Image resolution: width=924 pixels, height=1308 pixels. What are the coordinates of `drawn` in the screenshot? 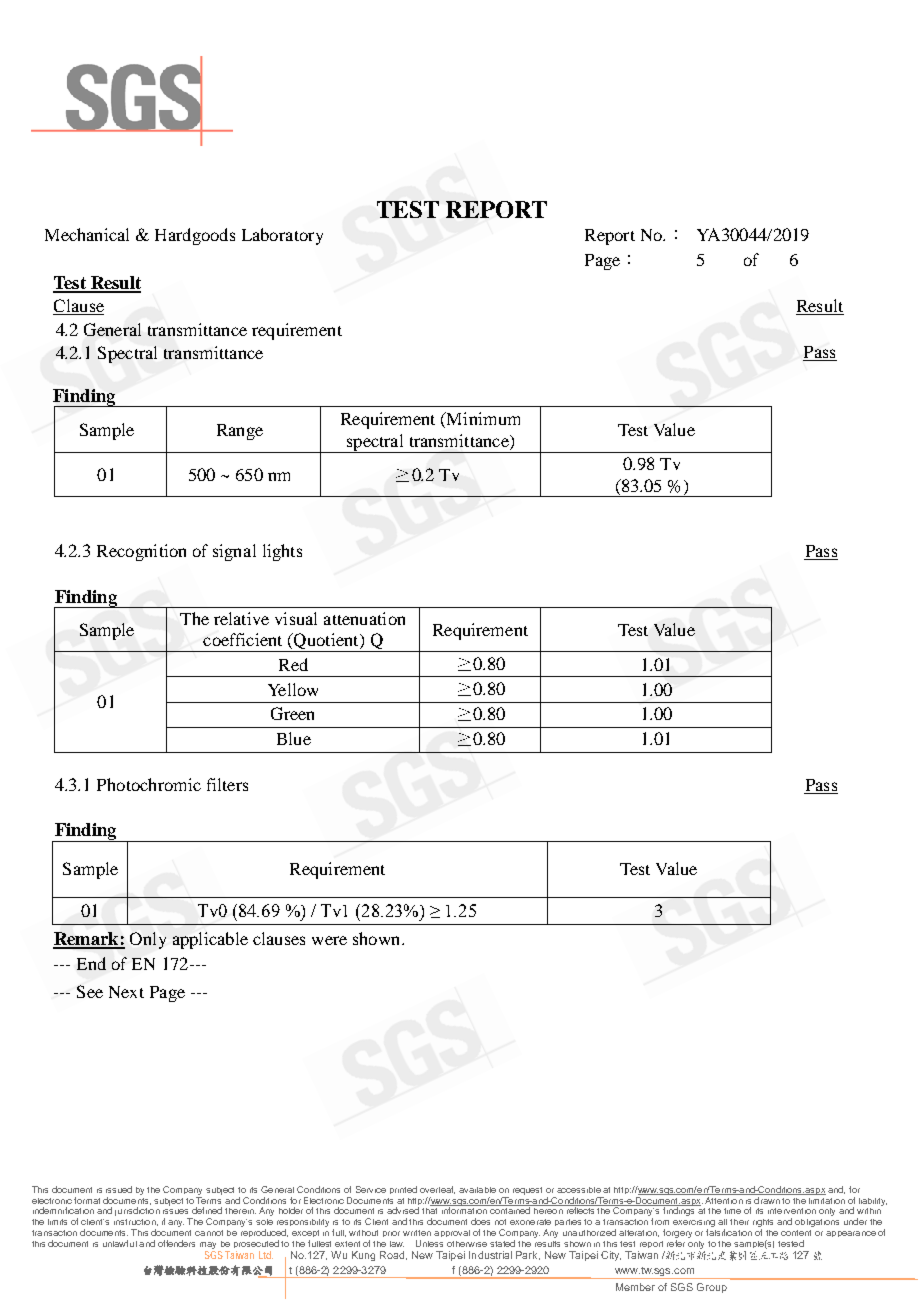 It's located at (767, 1199).
